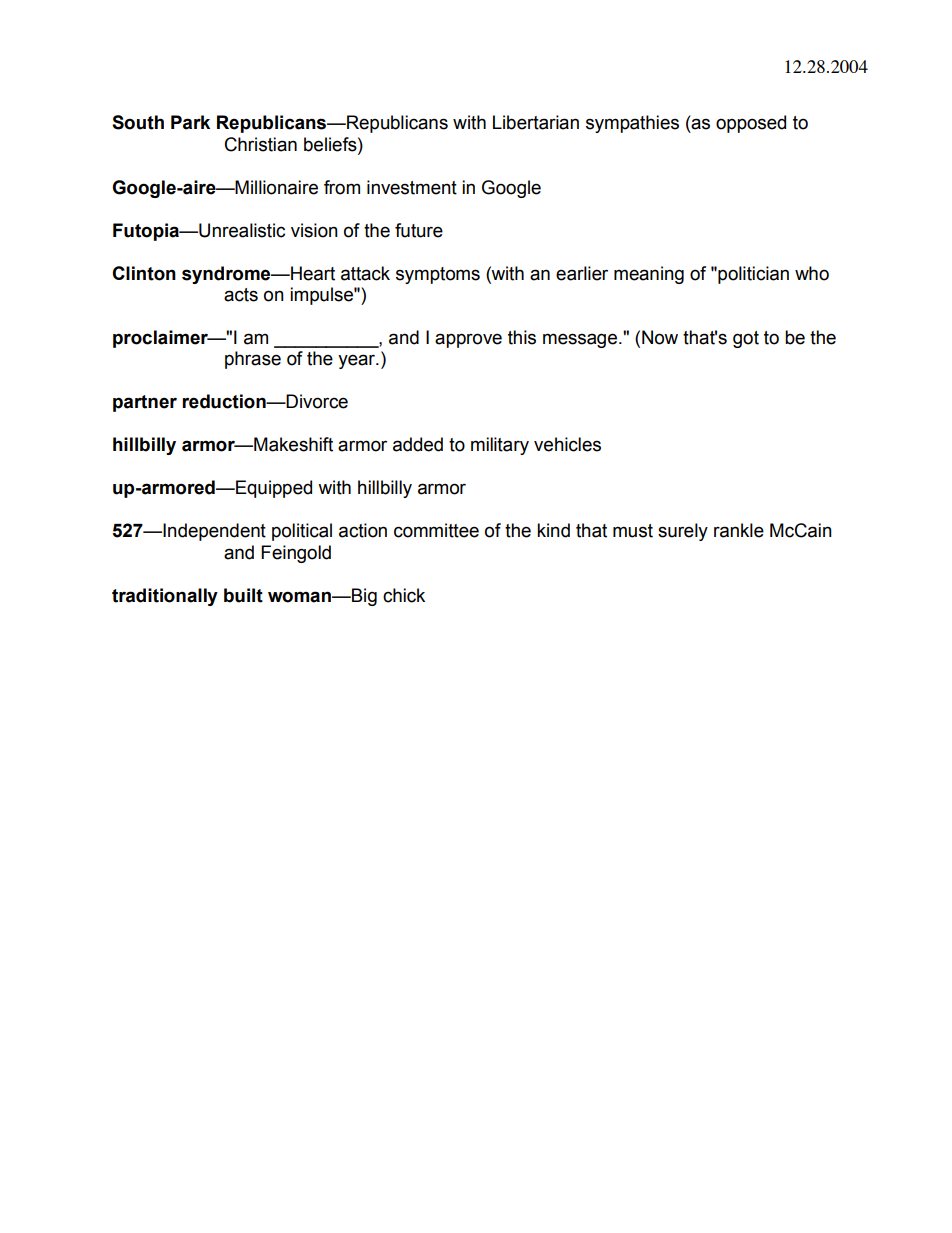 The width and height of the document is (952, 1233). I want to click on approve, so click(468, 340).
